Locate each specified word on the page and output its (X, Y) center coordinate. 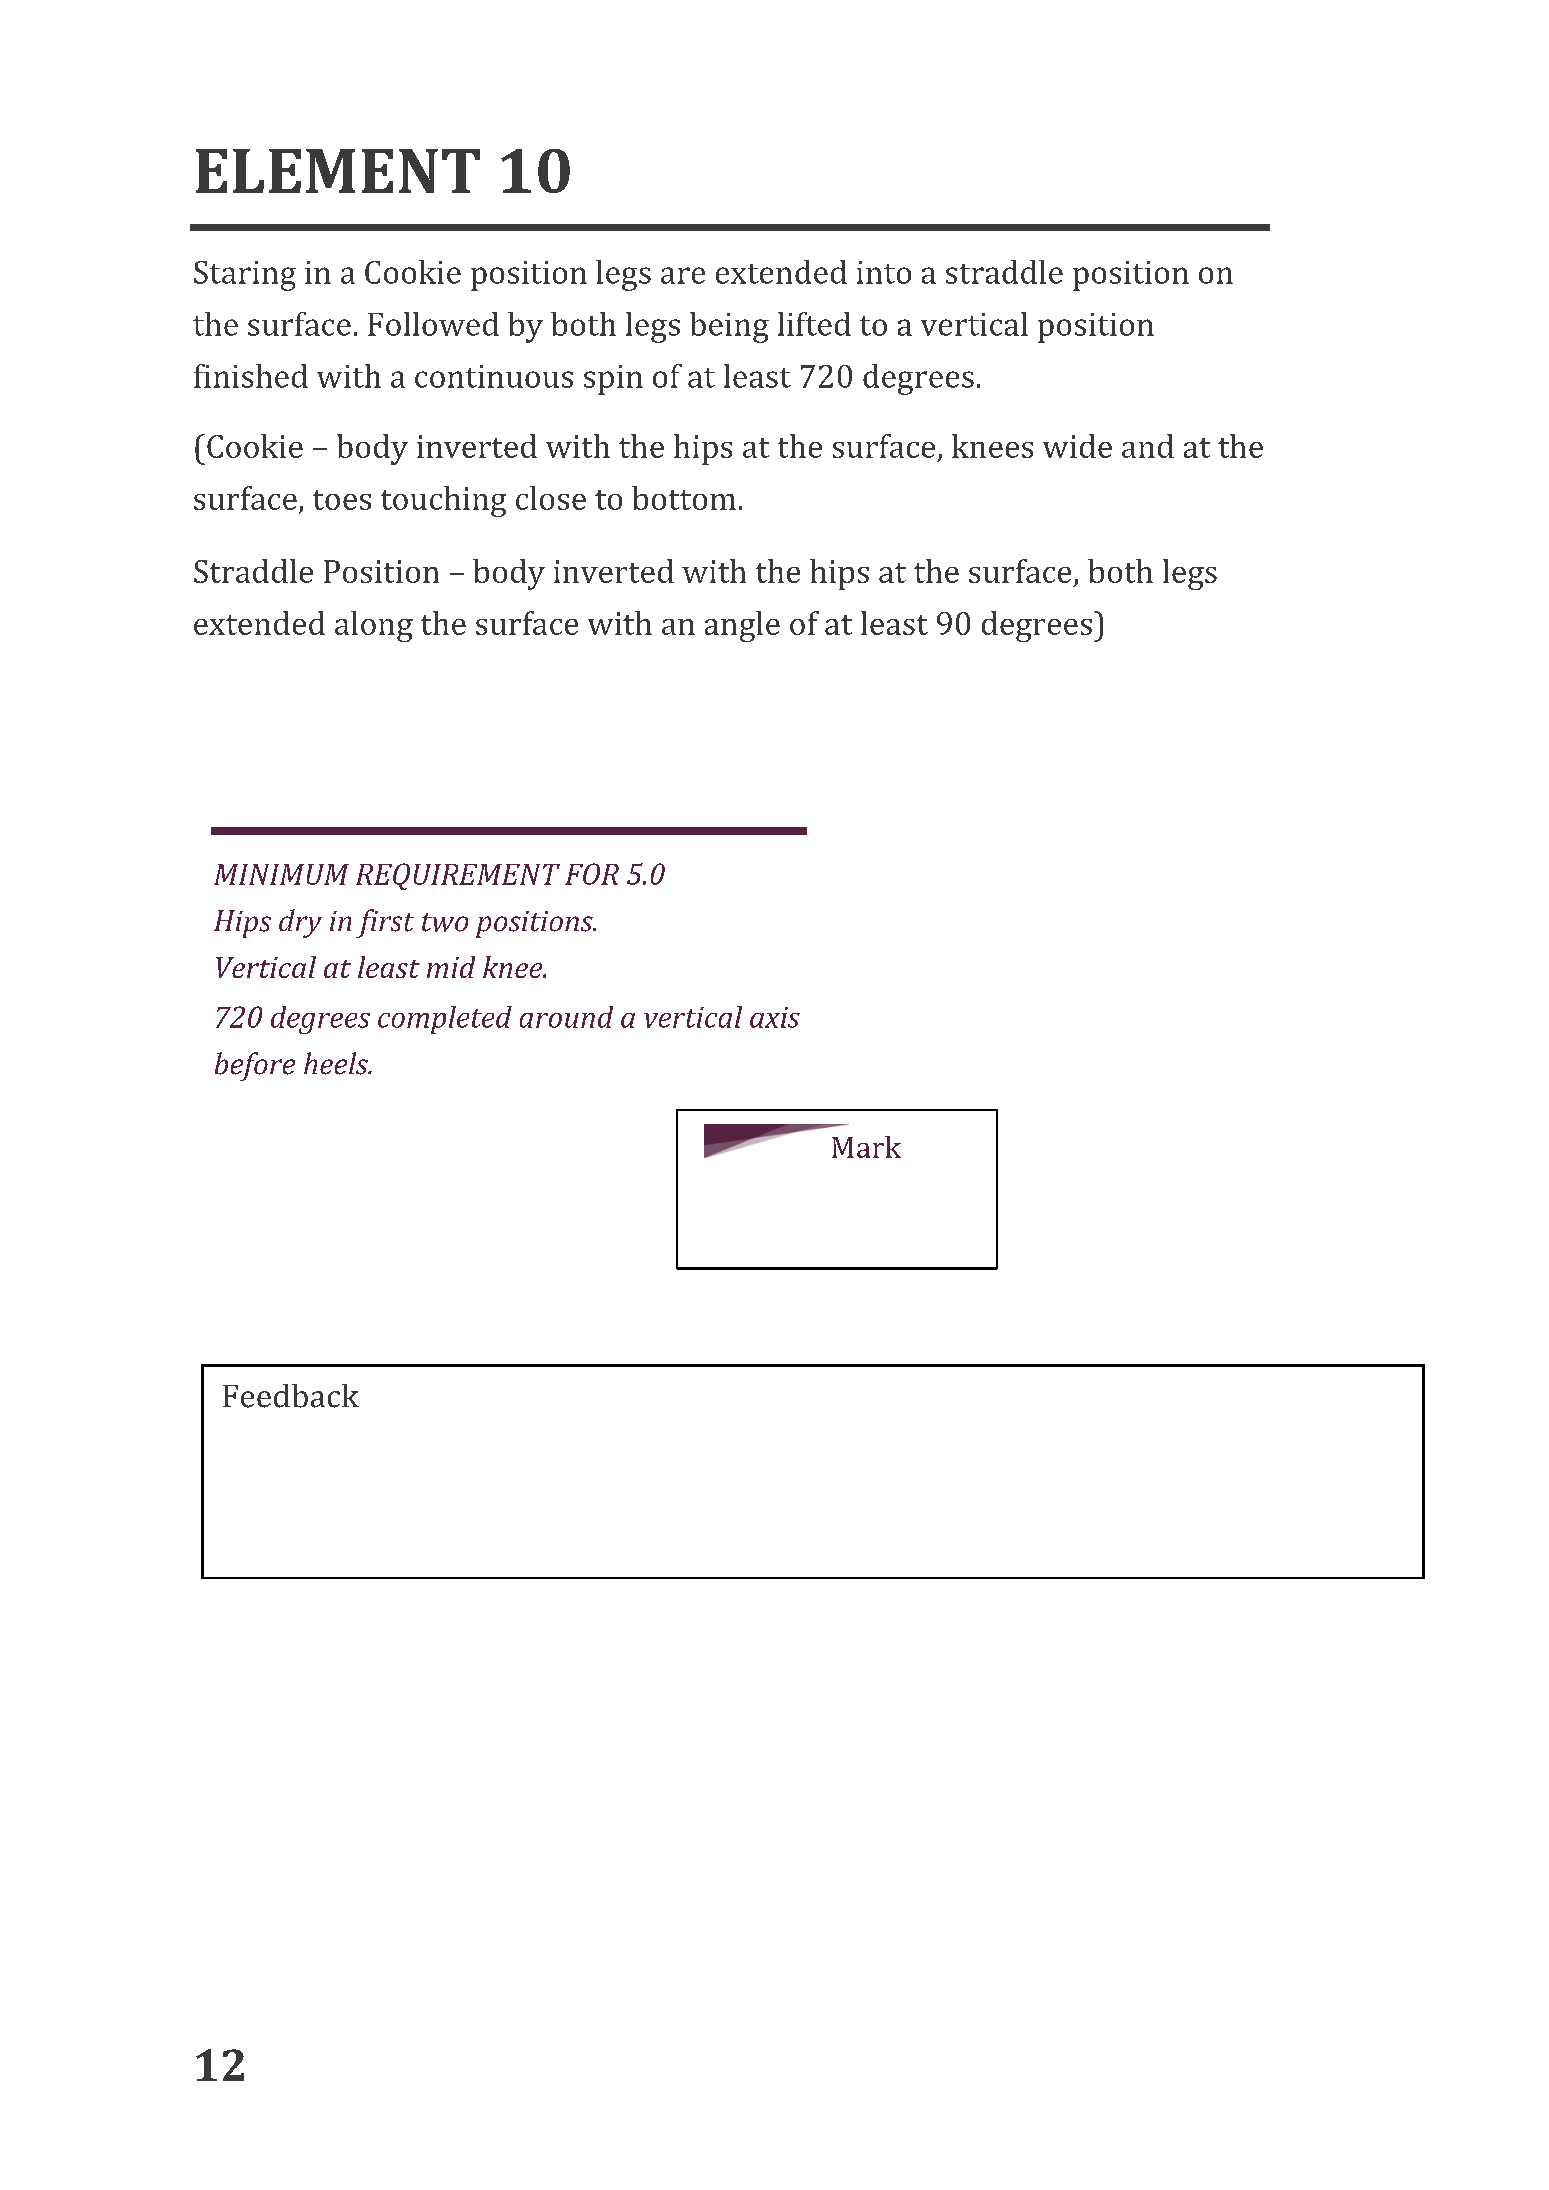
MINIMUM (281, 874)
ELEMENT (338, 171)
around (566, 1017)
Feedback (291, 1396)
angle (742, 626)
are (683, 275)
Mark (866, 1147)
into (884, 272)
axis (775, 1017)
